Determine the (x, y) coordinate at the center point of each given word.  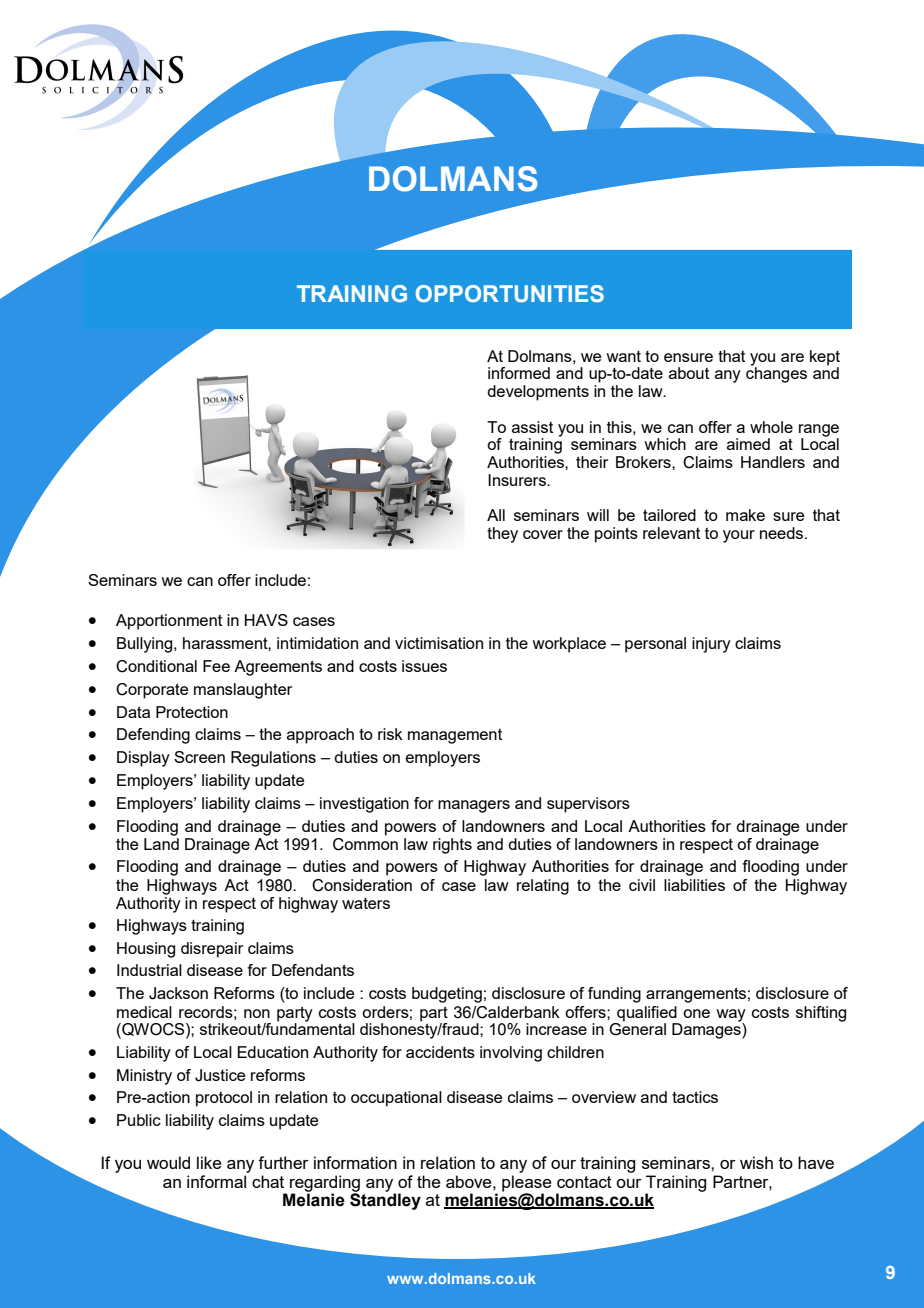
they (502, 535)
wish (756, 1162)
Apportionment (169, 622)
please (527, 1183)
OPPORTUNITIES (510, 293)
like (209, 1162)
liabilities (694, 885)
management (455, 736)
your (739, 536)
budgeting (447, 995)
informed (519, 373)
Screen (199, 757)
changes (776, 374)
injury (711, 645)
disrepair (212, 950)
